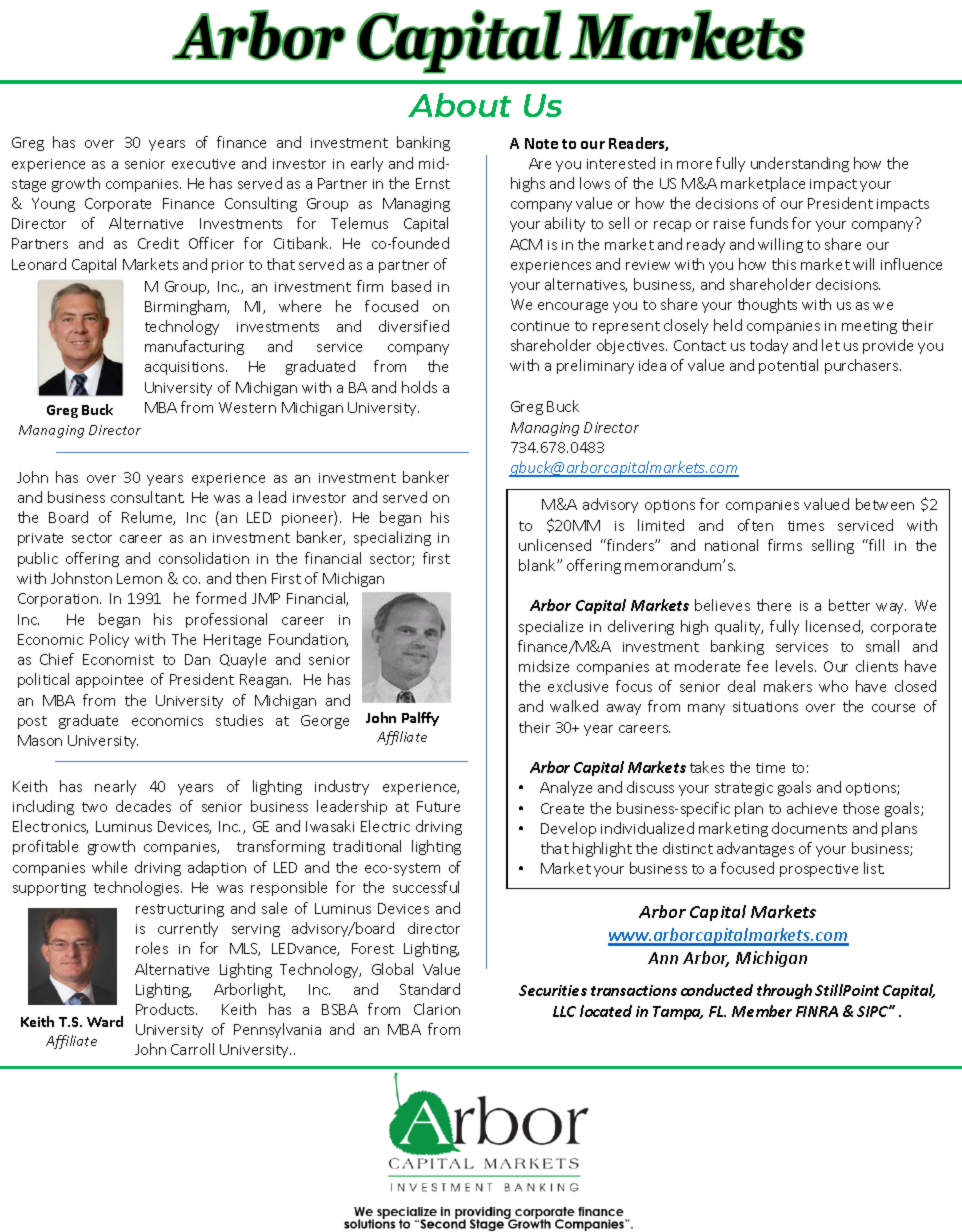 The width and height of the image is (962, 1232). Describe the element at coordinates (784, 991) in the image. I see `through` at that location.
